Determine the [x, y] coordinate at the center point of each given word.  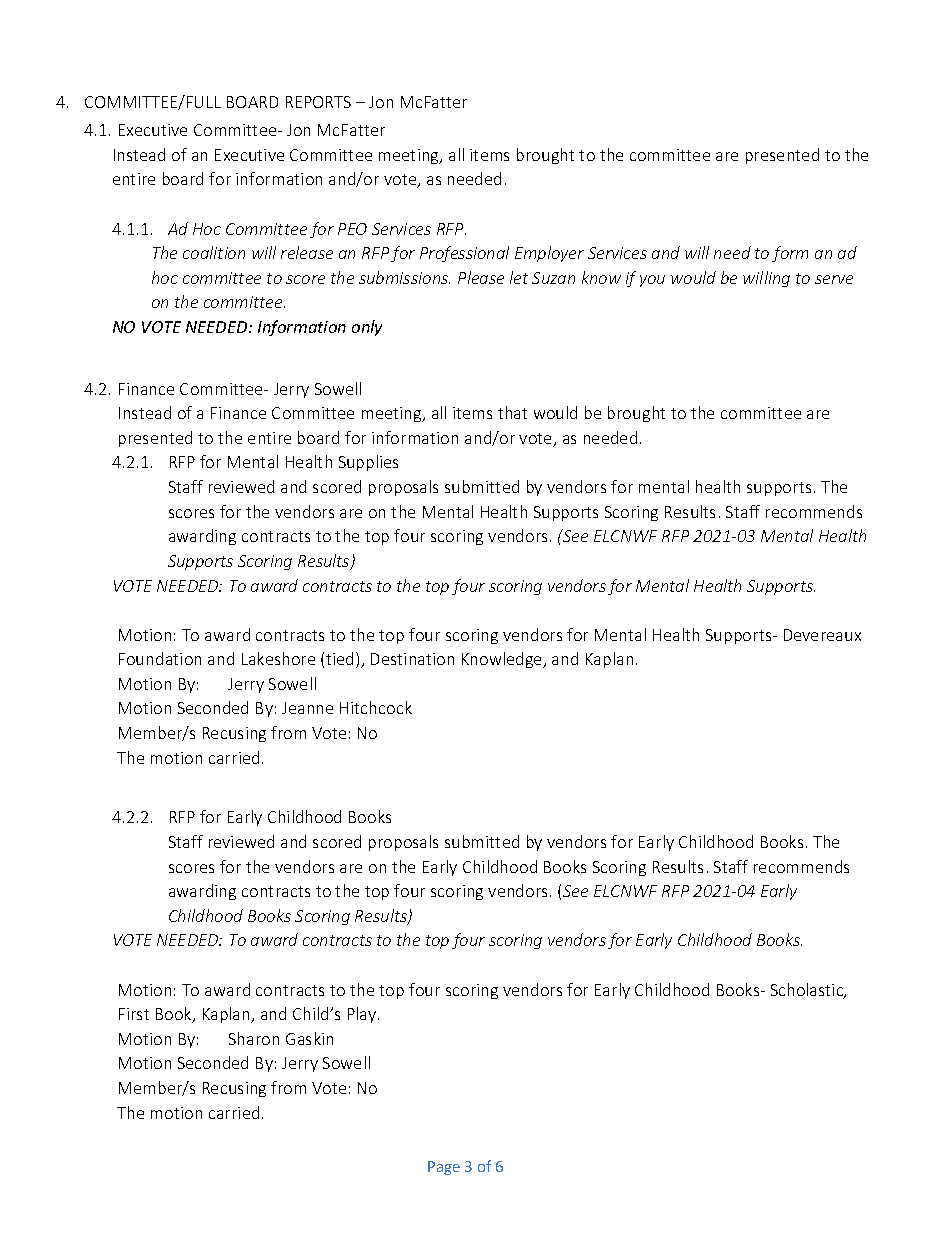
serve [834, 279]
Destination [412, 659]
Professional [464, 254]
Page [444, 1168]
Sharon [254, 1038]
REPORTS [318, 102]
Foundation [160, 658]
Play [363, 1015]
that [512, 412]
